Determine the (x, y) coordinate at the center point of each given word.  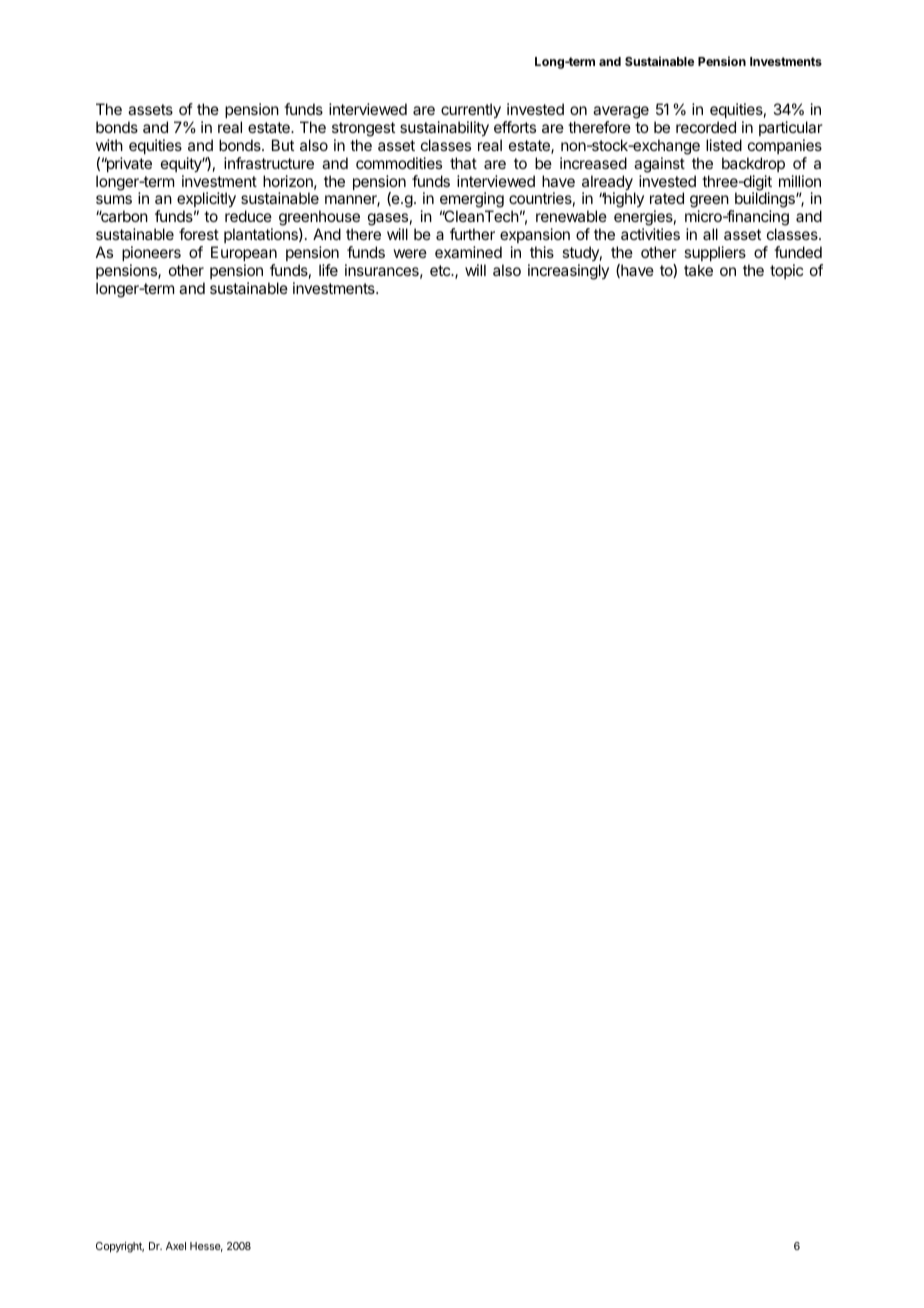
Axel (176, 1246)
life (328, 270)
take (698, 270)
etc (441, 270)
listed (724, 145)
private (128, 164)
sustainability (444, 129)
